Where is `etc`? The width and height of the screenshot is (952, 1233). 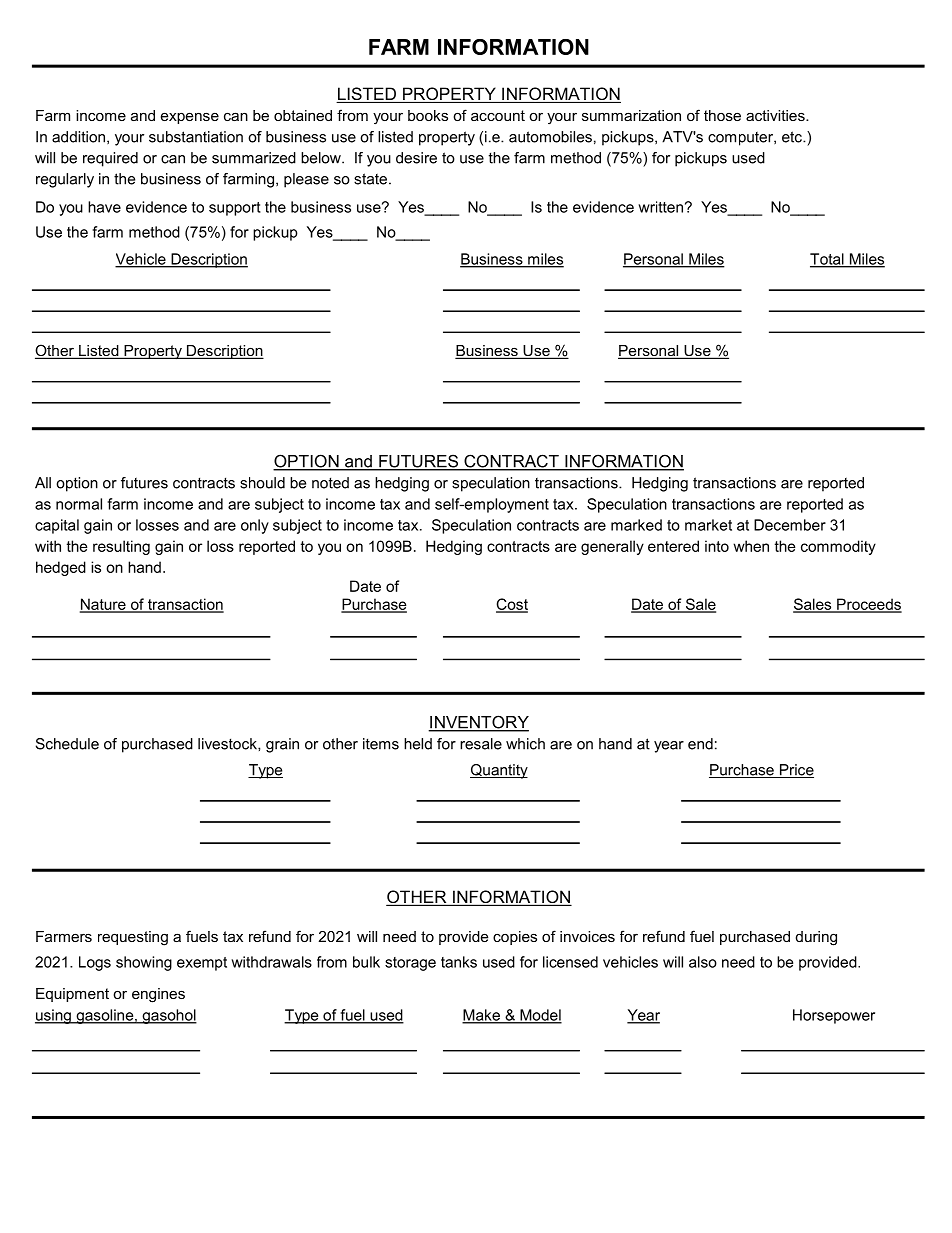 etc is located at coordinates (793, 137).
